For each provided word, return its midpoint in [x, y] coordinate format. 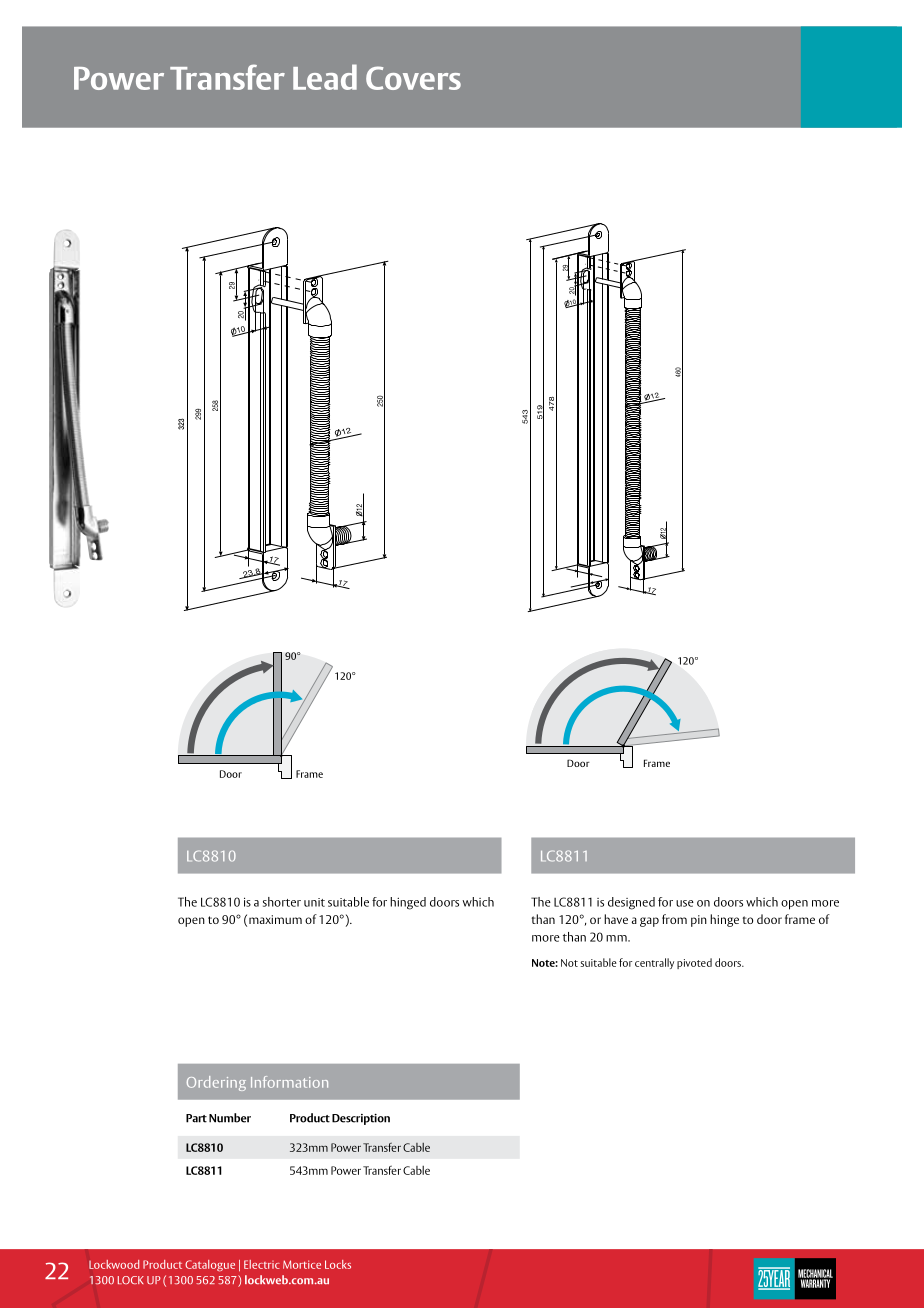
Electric [262, 1264]
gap [649, 922]
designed [631, 903]
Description [361, 1119]
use [685, 903]
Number [230, 1118]
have [616, 919]
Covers [413, 78]
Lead [325, 77]
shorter [282, 902]
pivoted [694, 963]
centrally [654, 963]
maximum [275, 919]
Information [289, 1082]
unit [314, 902]
